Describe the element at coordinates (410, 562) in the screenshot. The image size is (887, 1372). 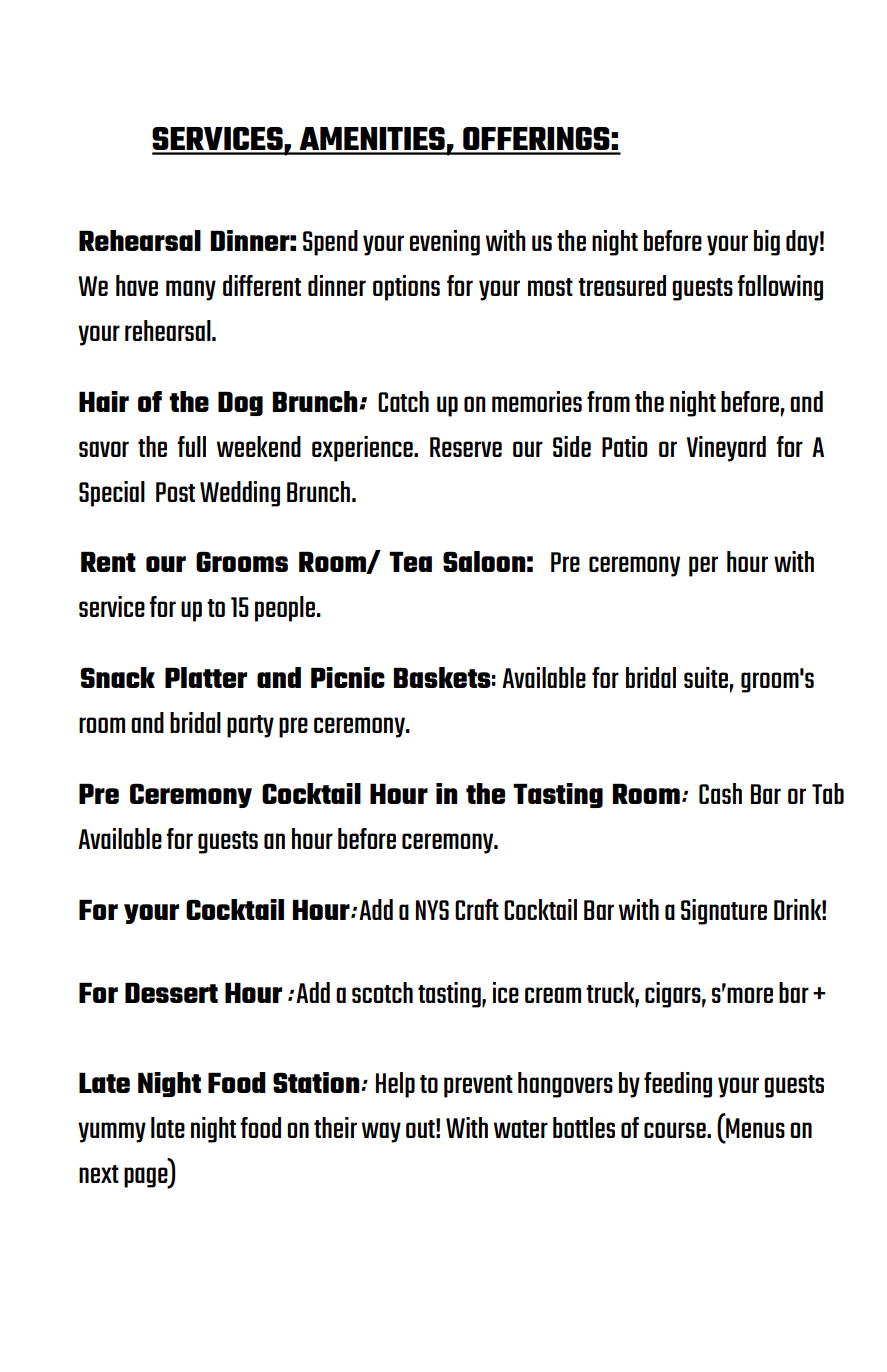
I see `Tea` at that location.
